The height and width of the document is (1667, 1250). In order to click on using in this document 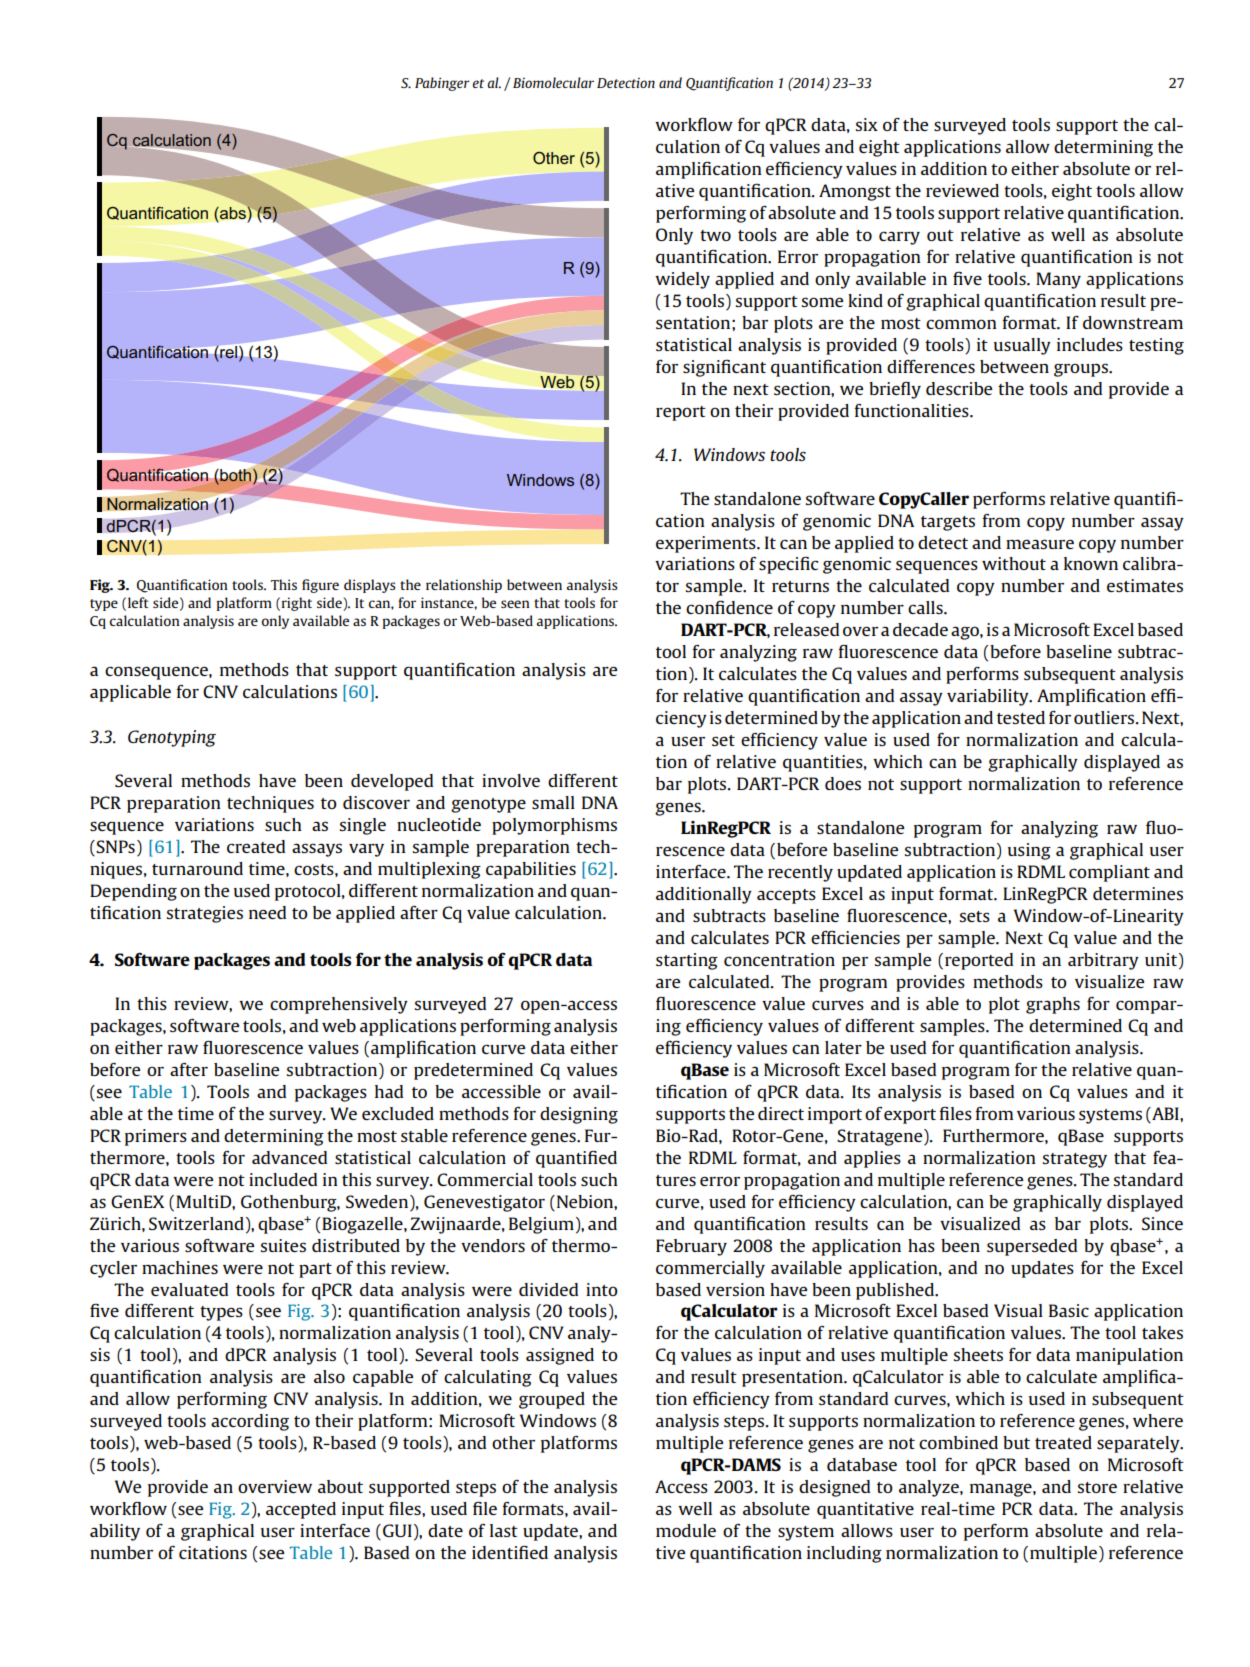, I will do `click(1029, 851)`.
